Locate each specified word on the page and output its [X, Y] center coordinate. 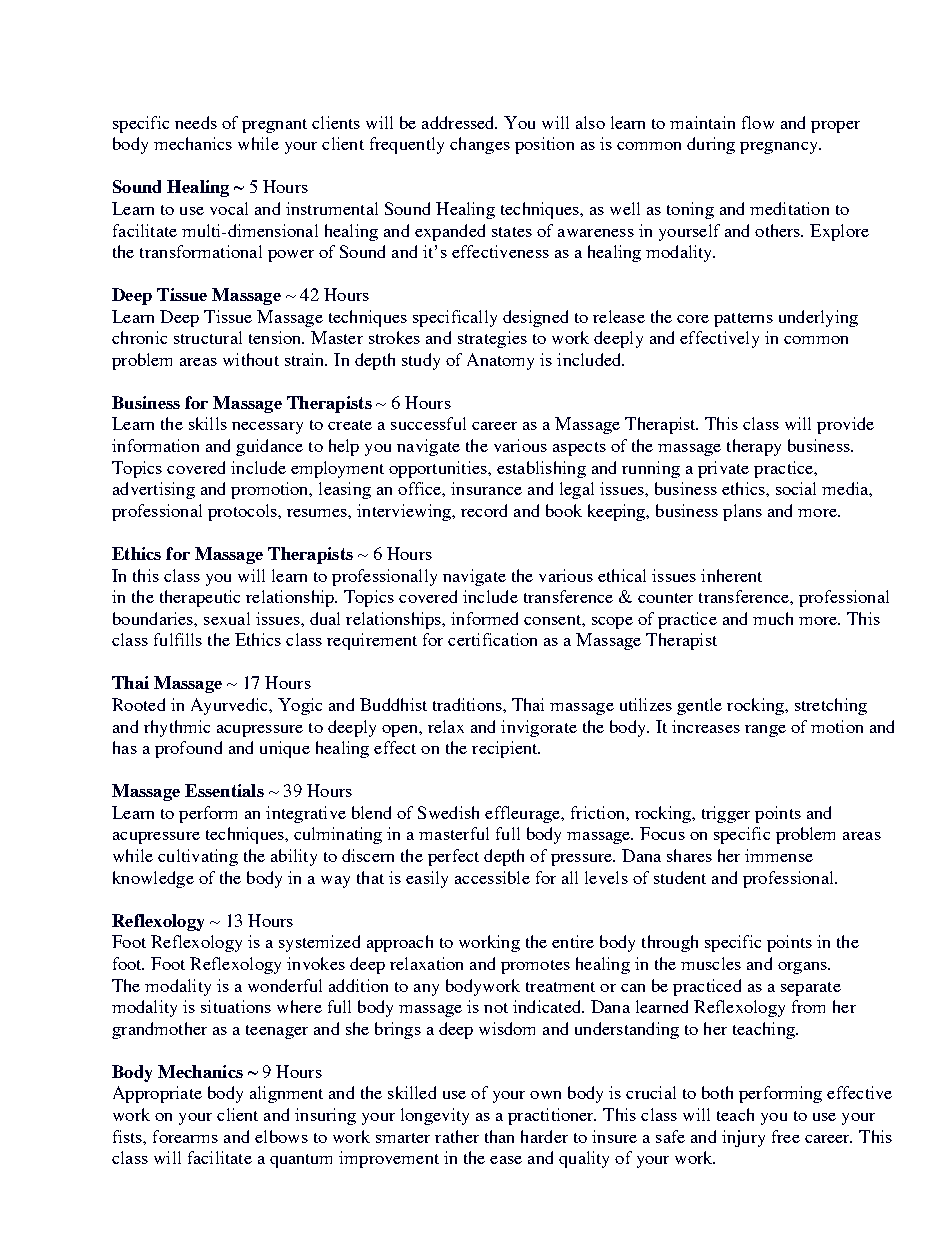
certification [492, 639]
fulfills [178, 639]
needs [196, 122]
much [773, 618]
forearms [185, 1136]
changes [480, 145]
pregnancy [780, 148]
